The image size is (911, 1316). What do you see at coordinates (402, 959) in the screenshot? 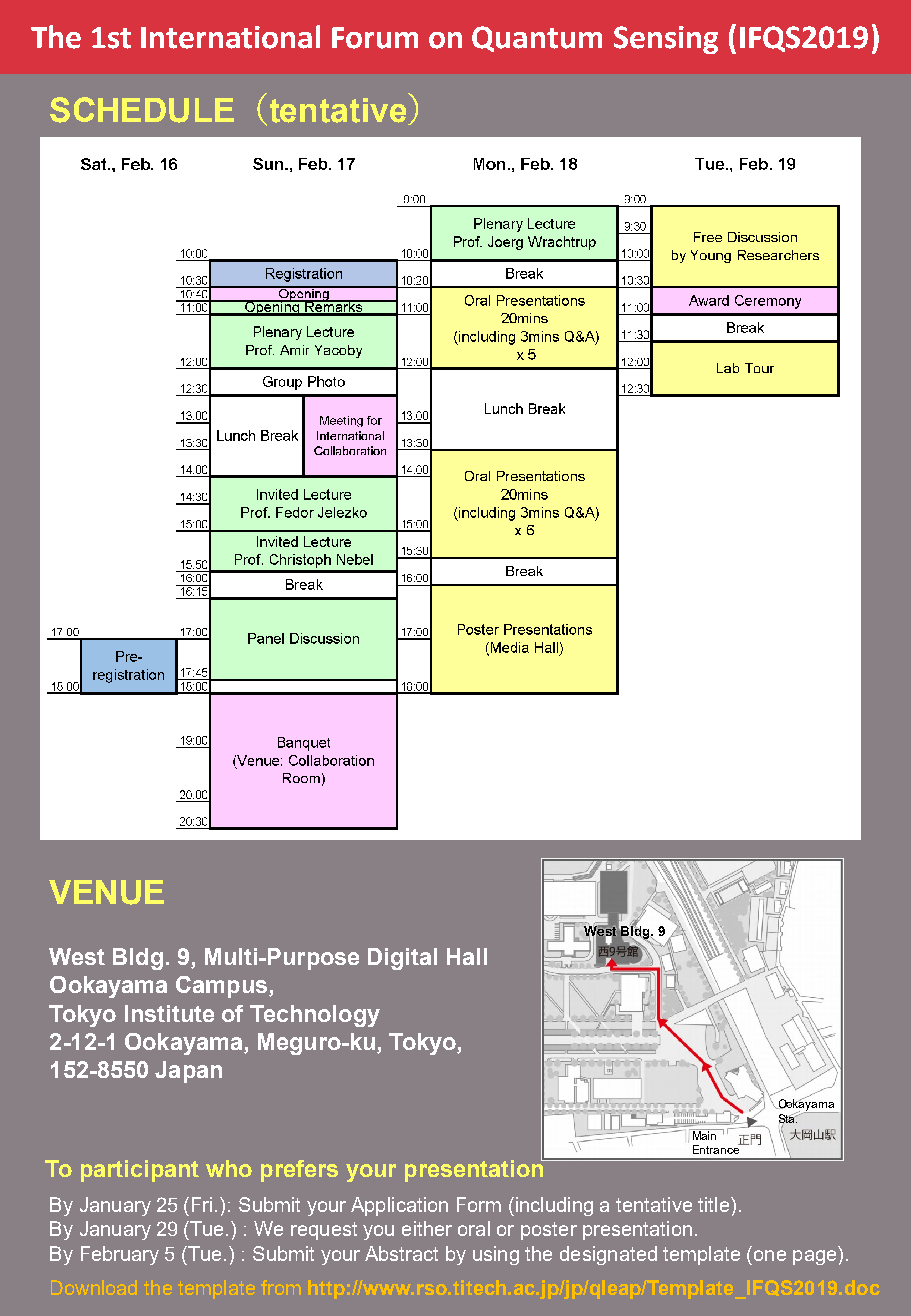
I see `Digital` at bounding box center [402, 959].
